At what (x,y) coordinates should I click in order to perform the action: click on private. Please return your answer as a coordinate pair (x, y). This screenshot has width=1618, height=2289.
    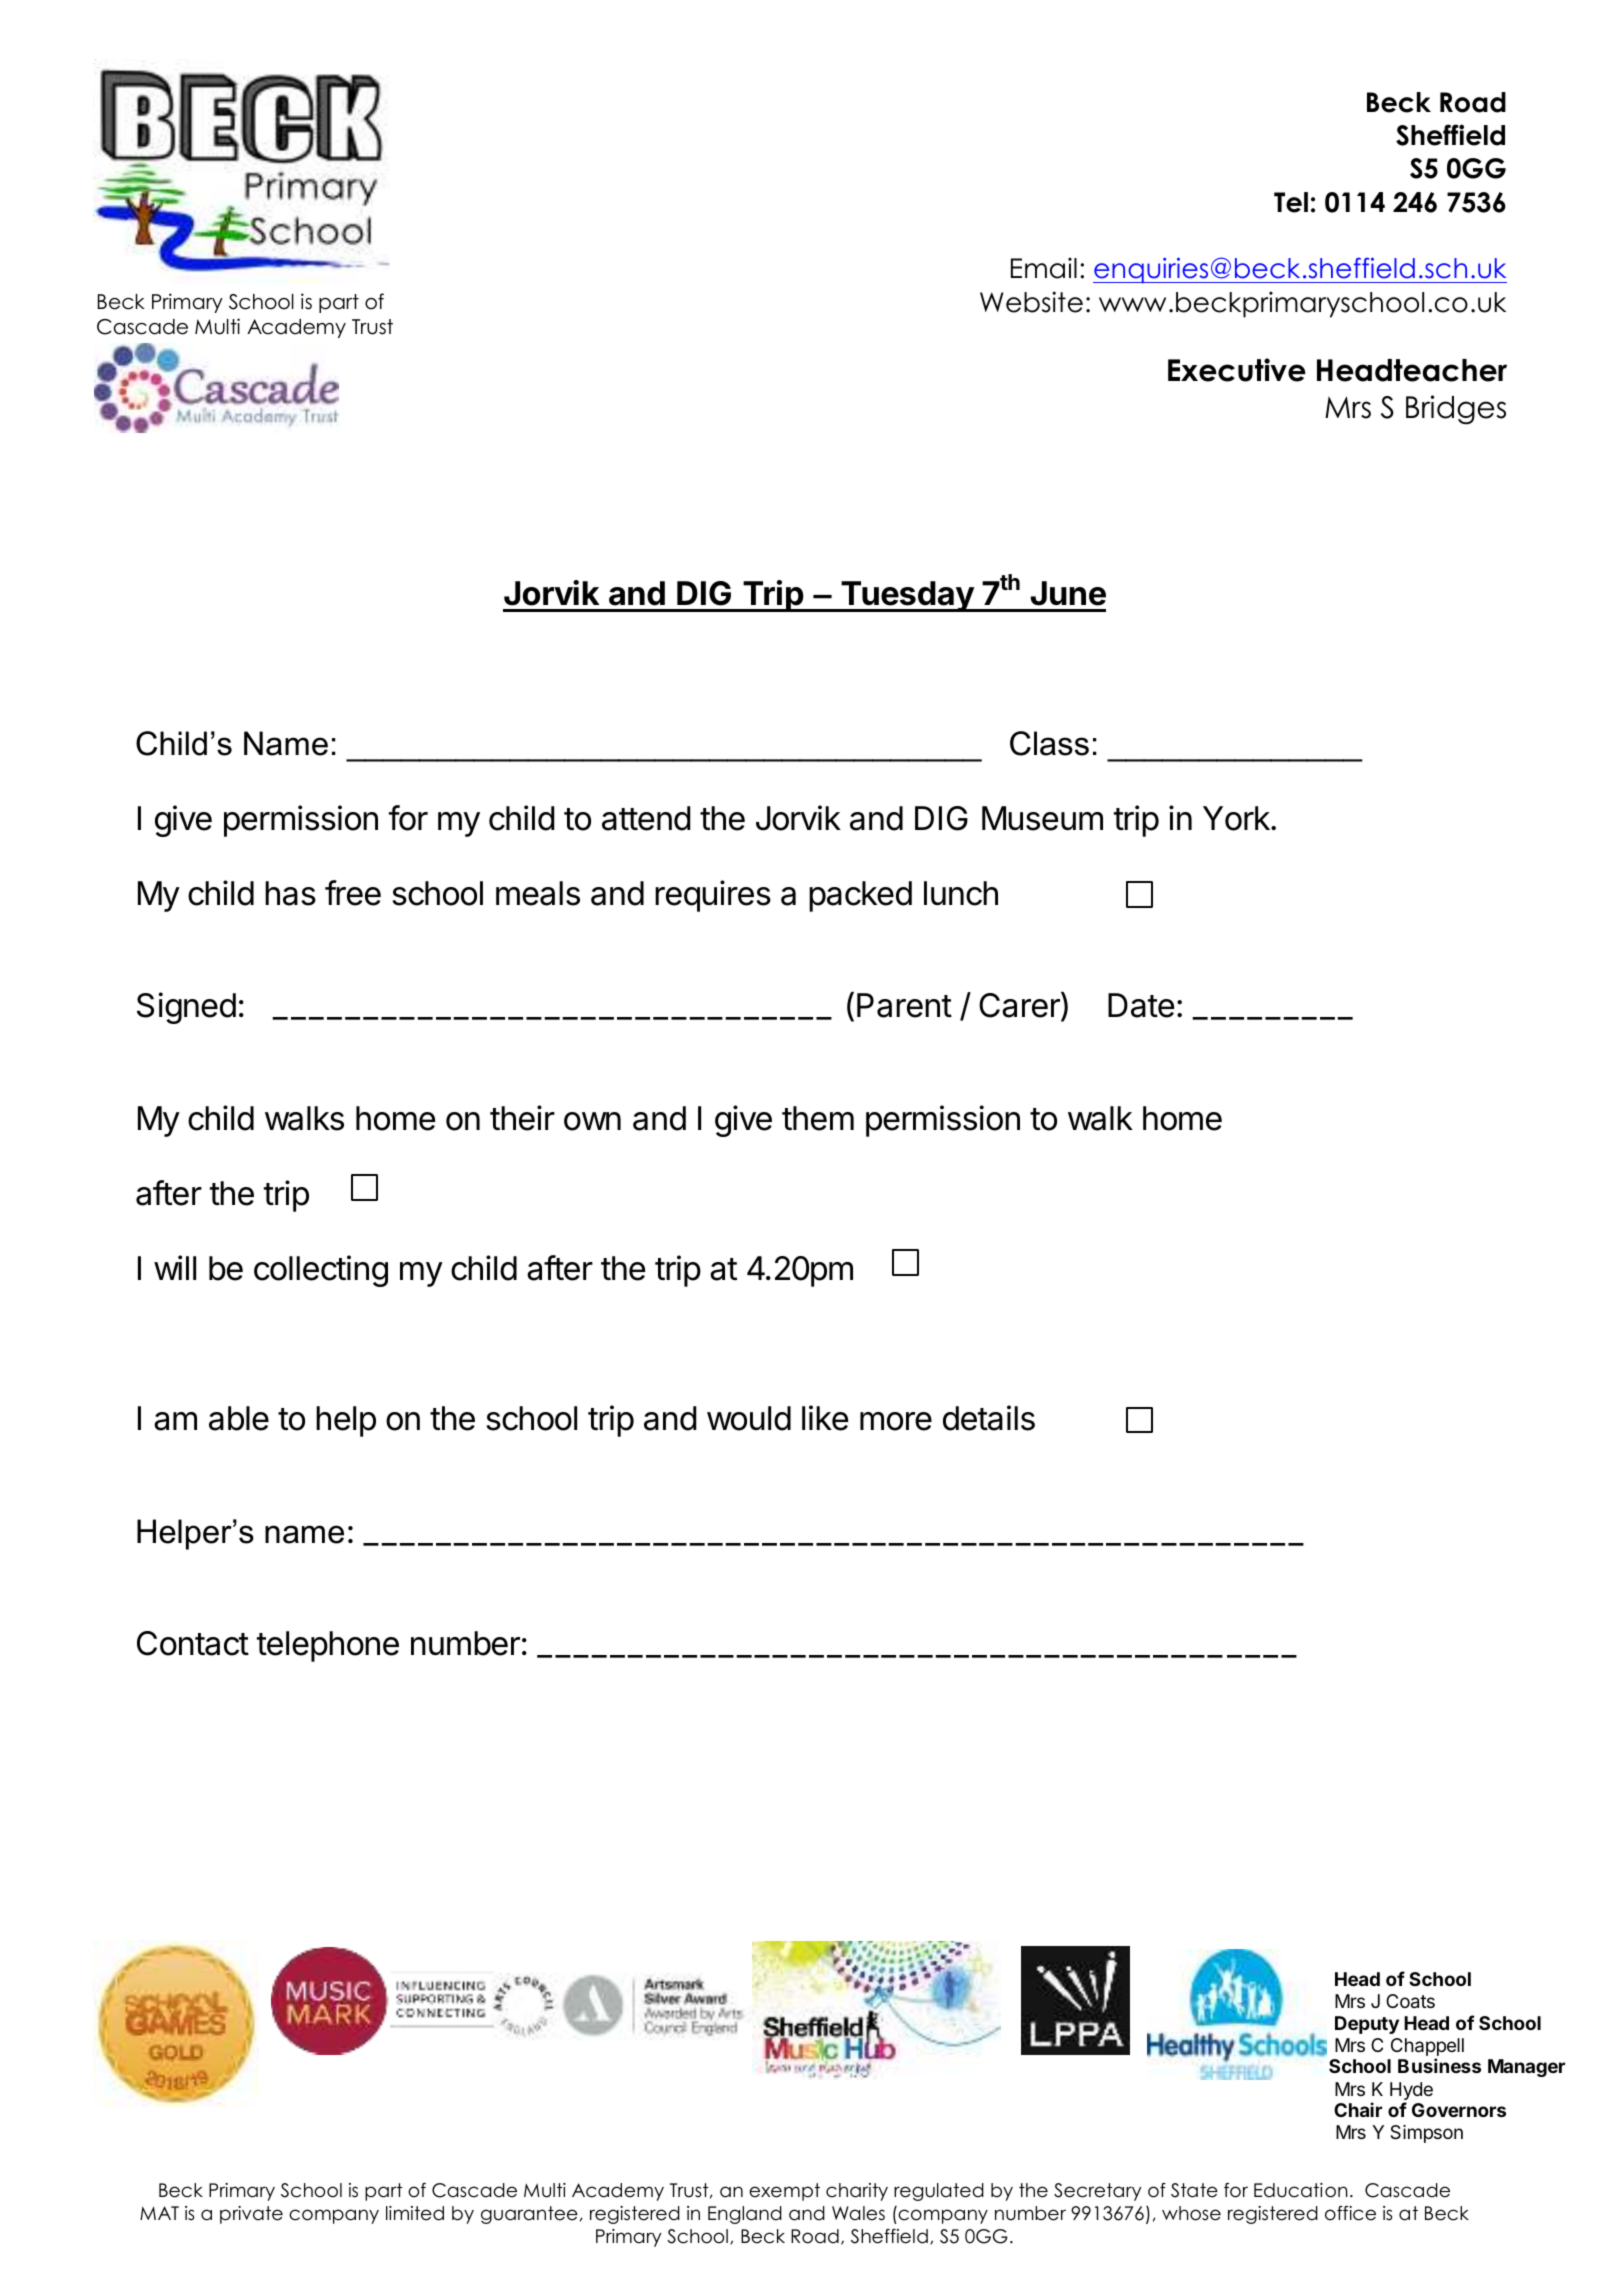
    Looking at the image, I should click on (251, 2215).
